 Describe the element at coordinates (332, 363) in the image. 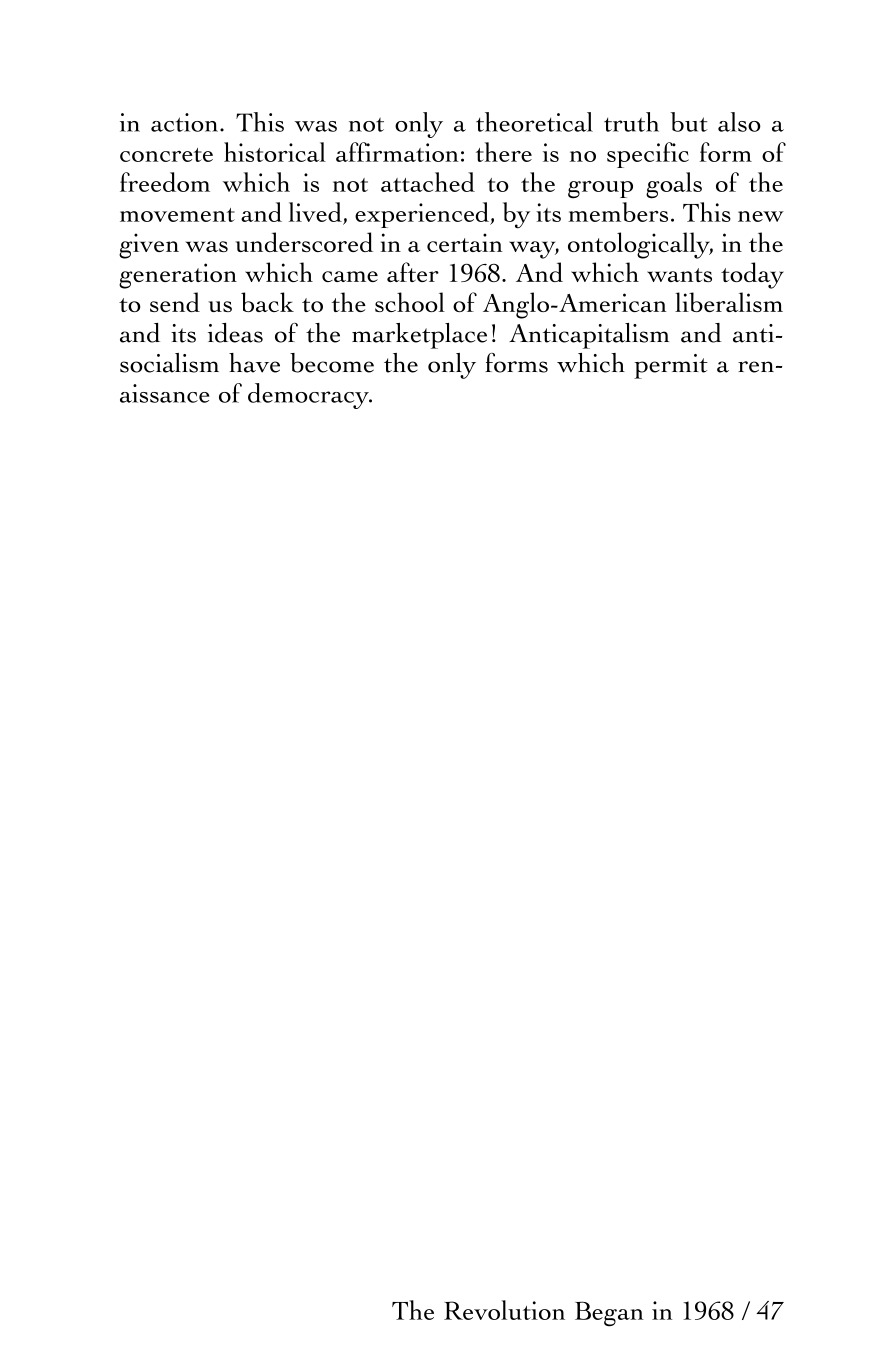

I see `become` at that location.
